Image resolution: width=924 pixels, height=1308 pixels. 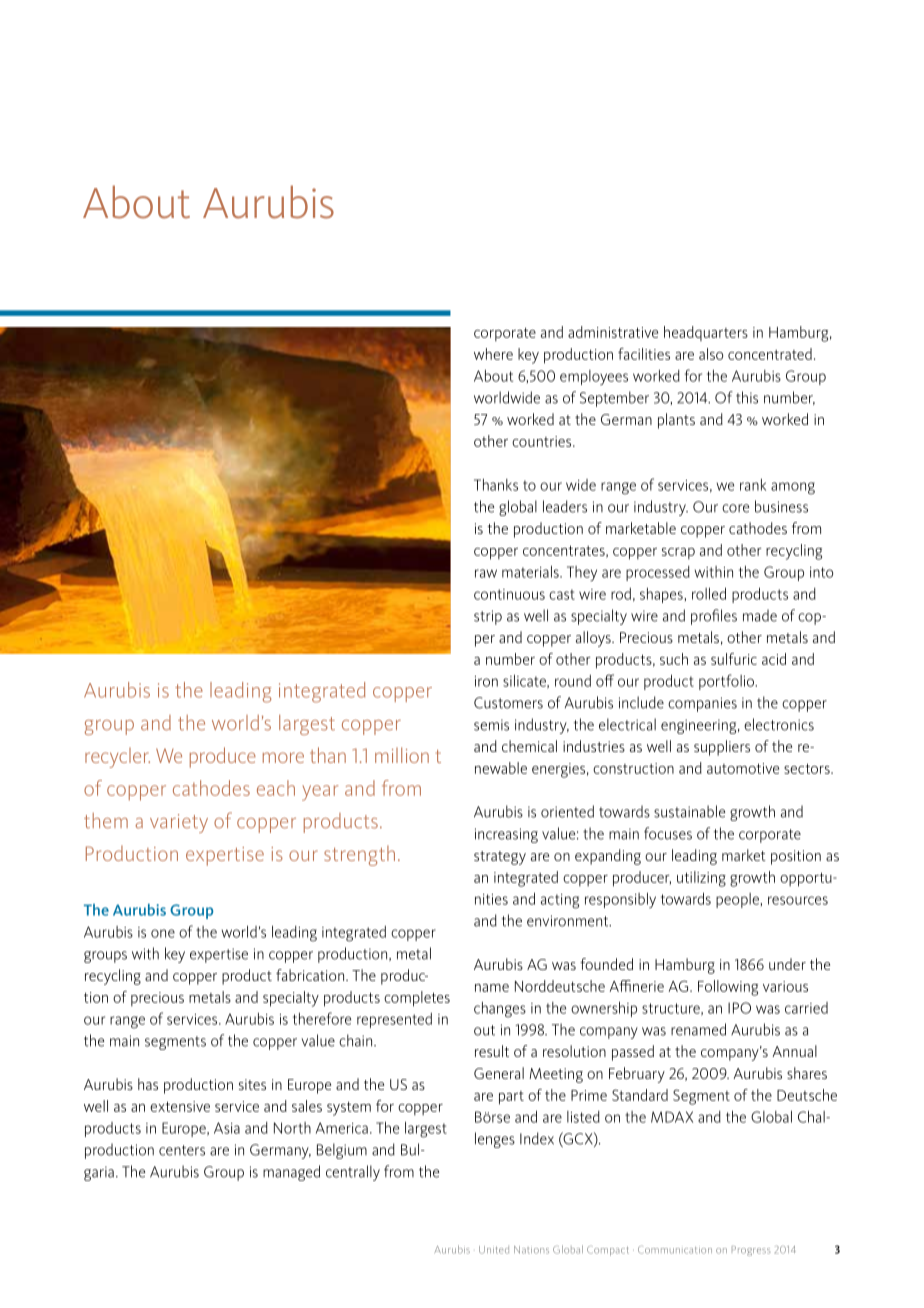 What do you see at coordinates (739, 900) in the screenshot?
I see `people` at bounding box center [739, 900].
